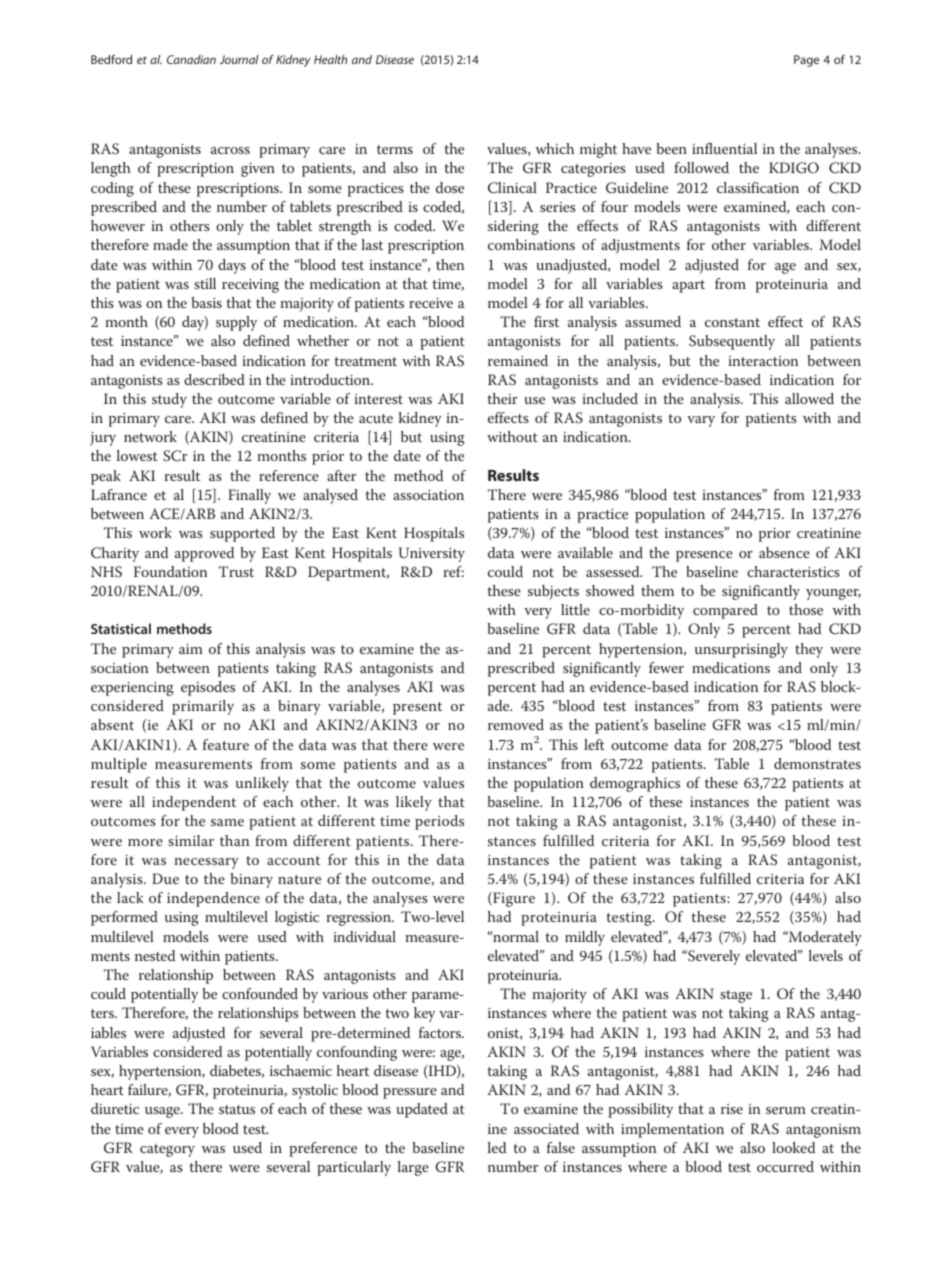 The height and width of the page is (1270, 952). What do you see at coordinates (502, 398) in the page?
I see `their` at bounding box center [502, 398].
